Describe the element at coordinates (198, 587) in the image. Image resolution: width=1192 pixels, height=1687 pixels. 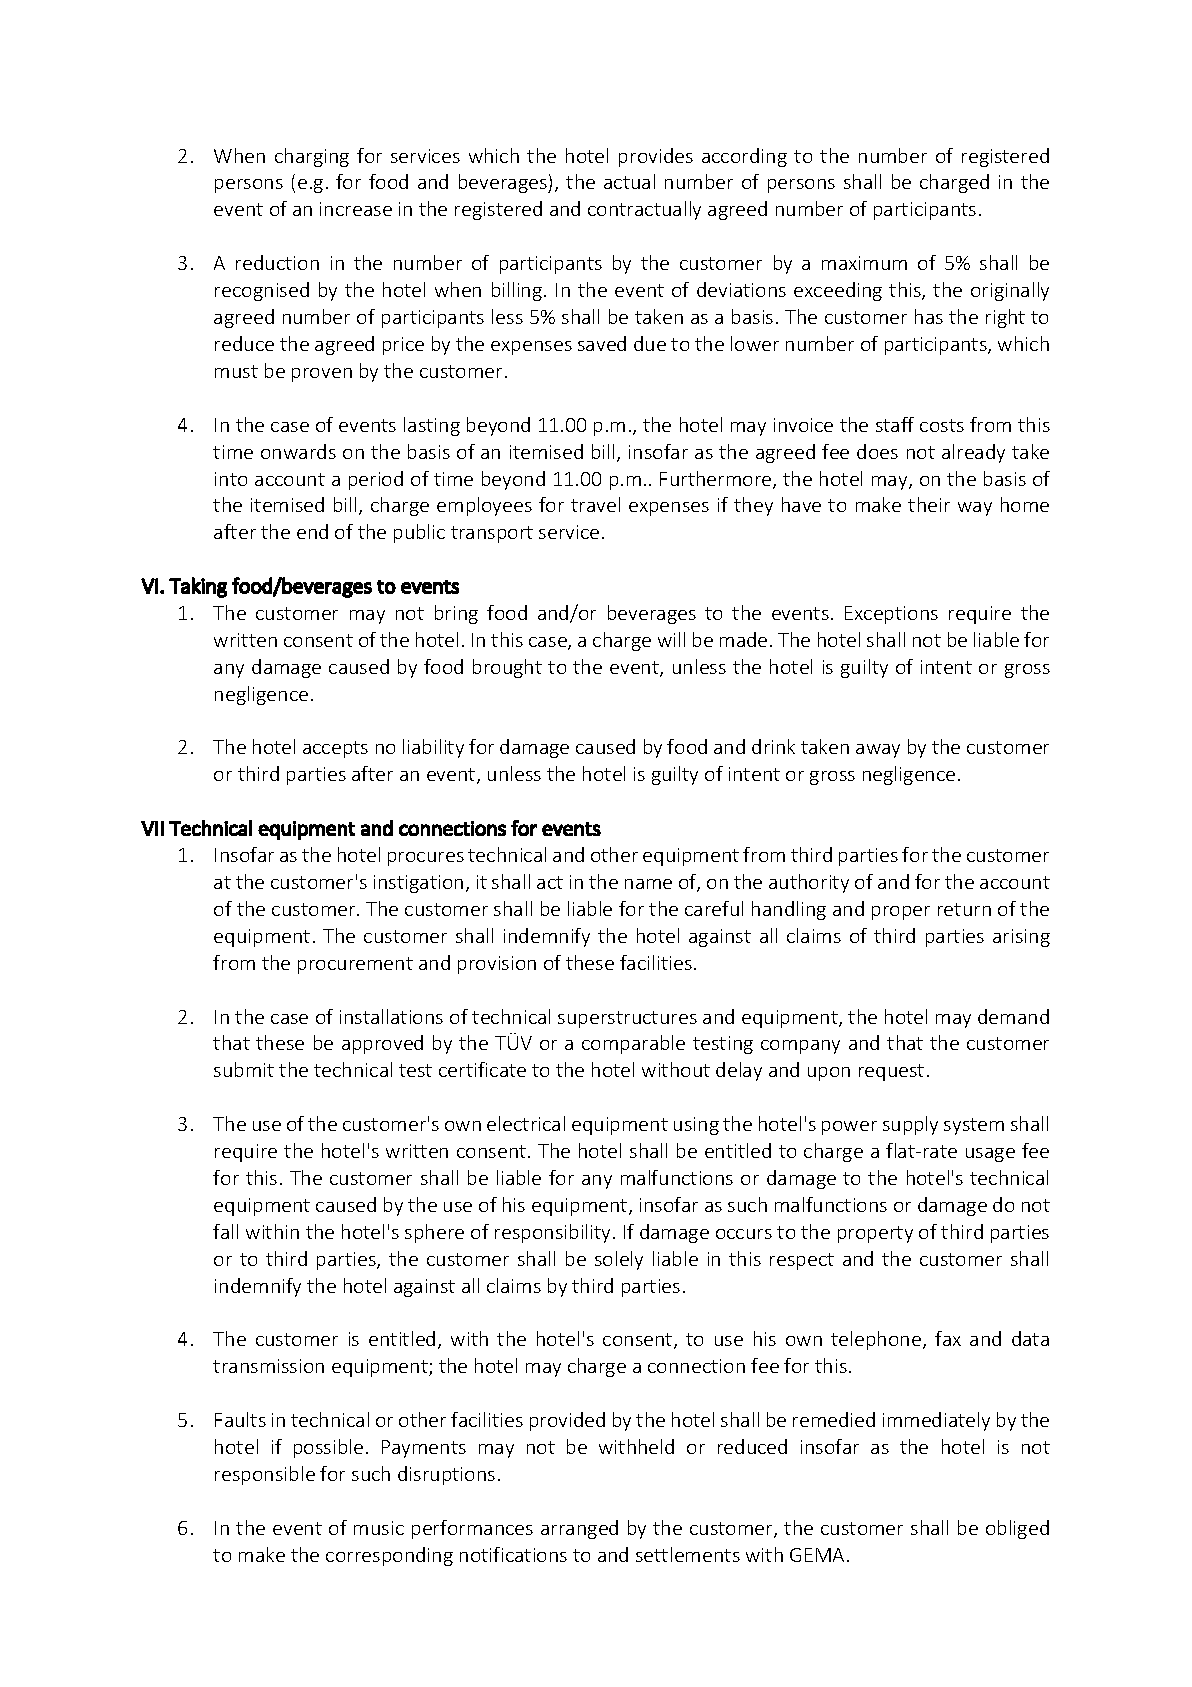
I see `Taking` at that location.
